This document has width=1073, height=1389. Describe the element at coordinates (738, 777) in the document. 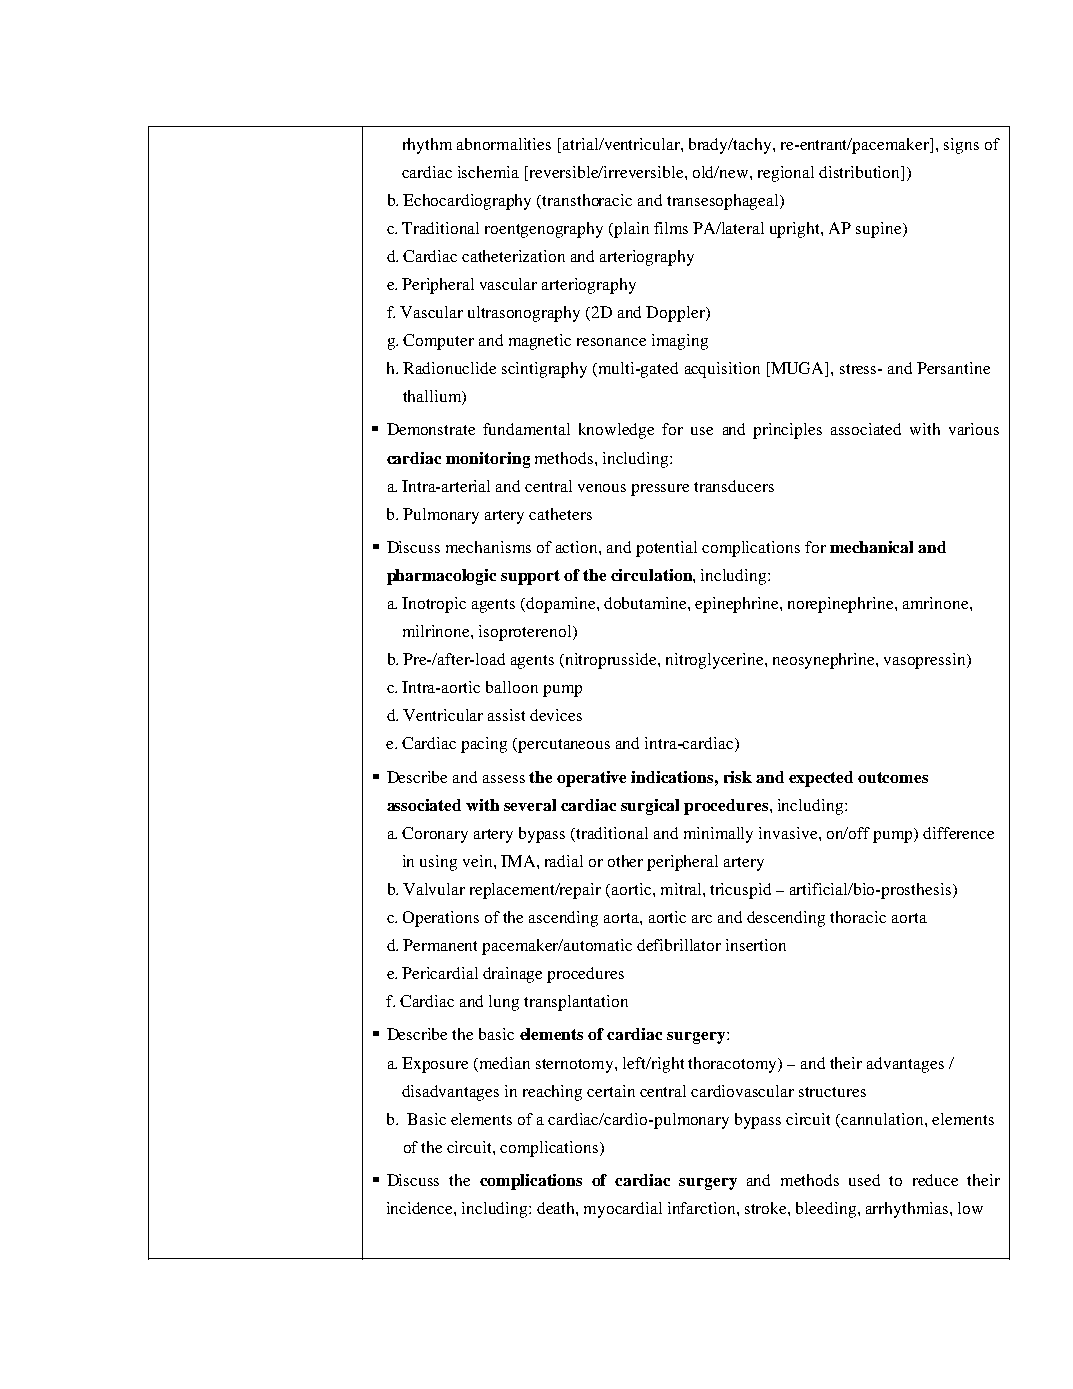

I see `risk` at that location.
